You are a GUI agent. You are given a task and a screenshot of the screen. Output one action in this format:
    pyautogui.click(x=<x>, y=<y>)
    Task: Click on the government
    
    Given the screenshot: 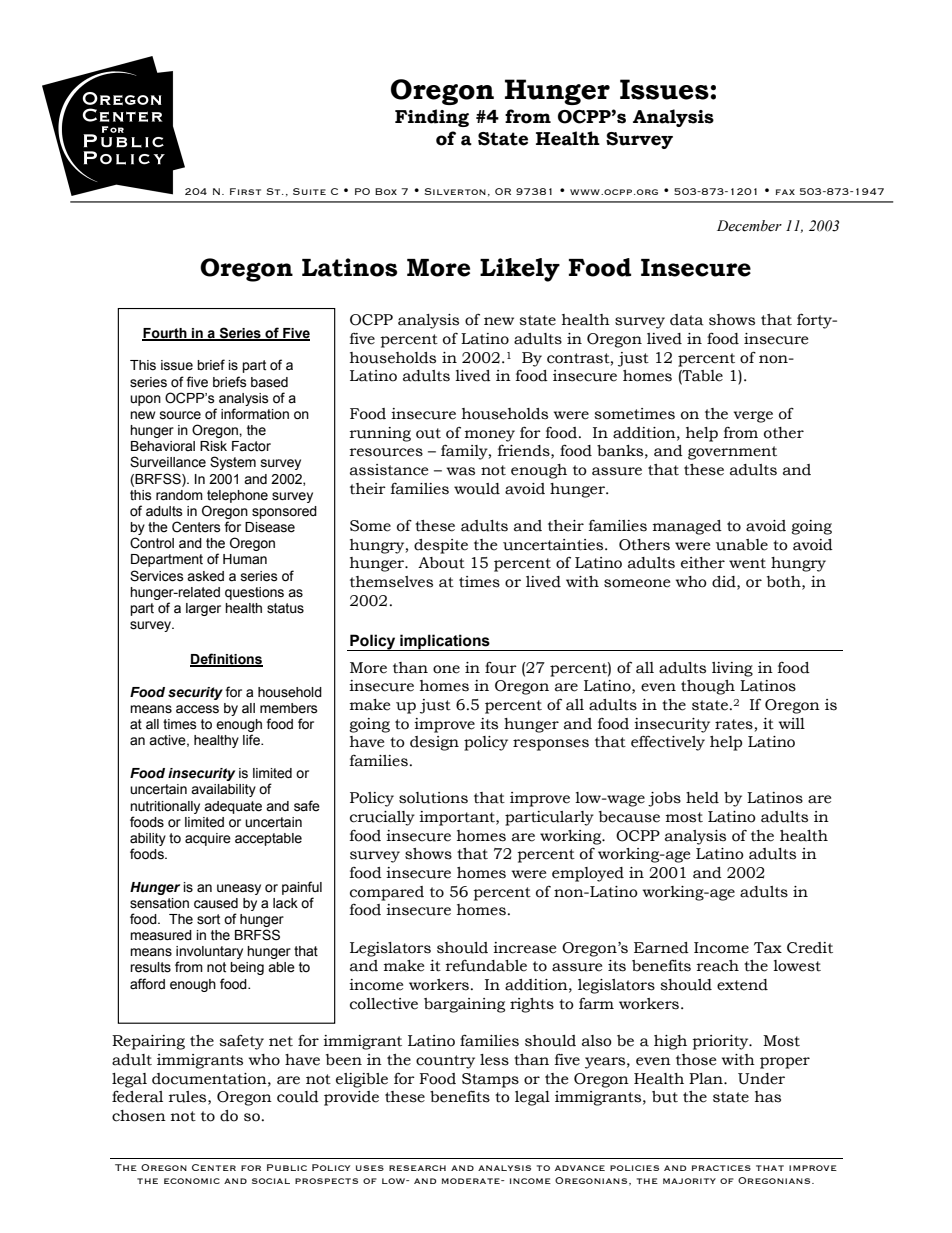 What is the action you would take?
    pyautogui.click(x=732, y=453)
